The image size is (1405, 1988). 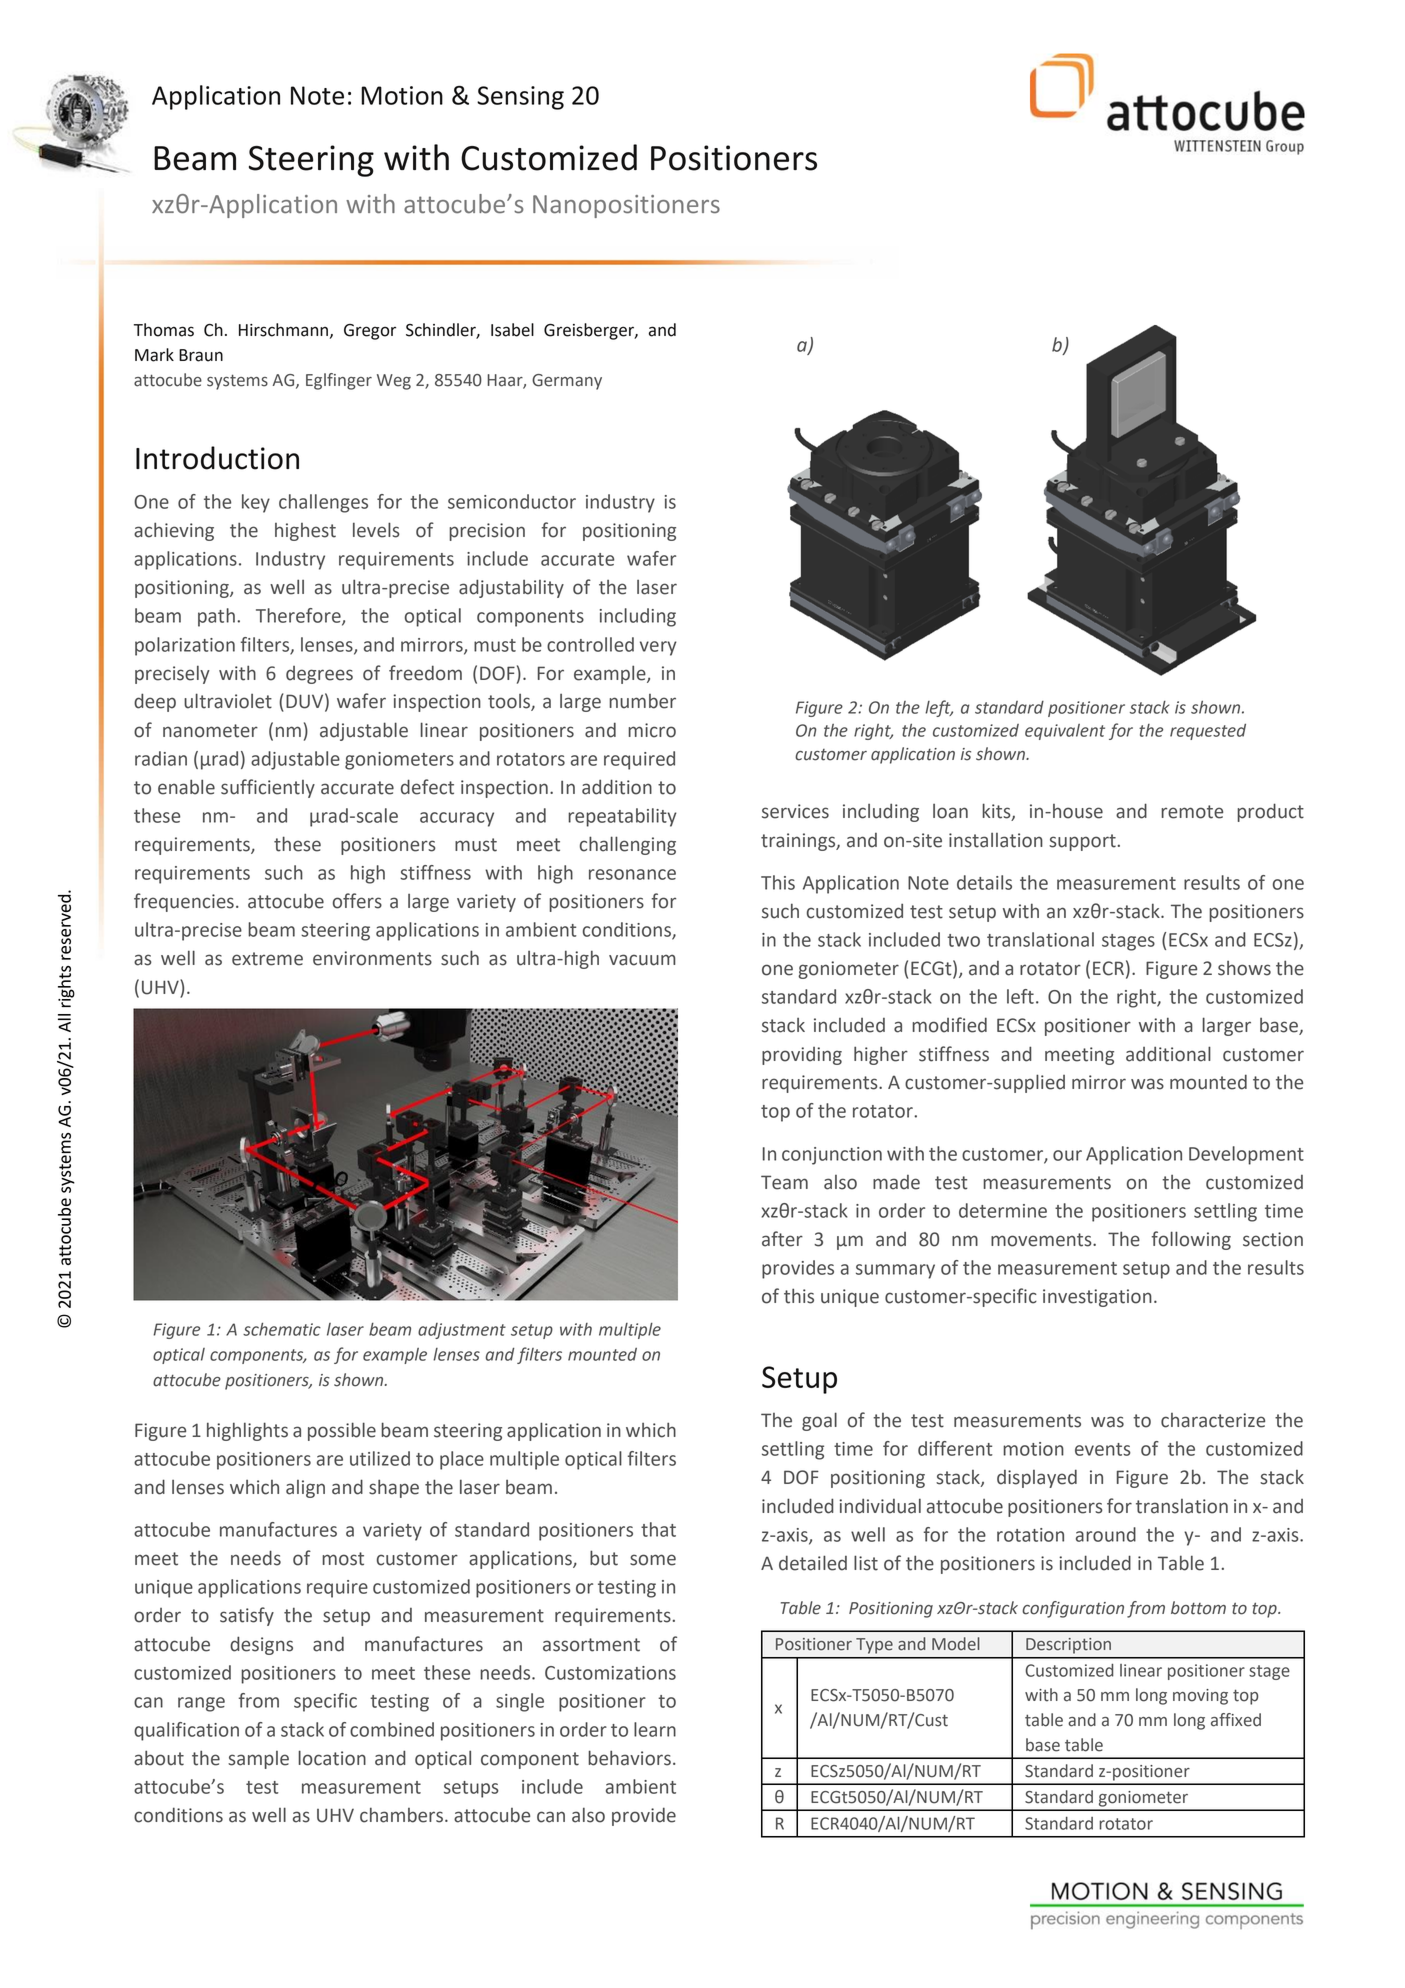 What do you see at coordinates (319, 675) in the image?
I see `degrees` at bounding box center [319, 675].
